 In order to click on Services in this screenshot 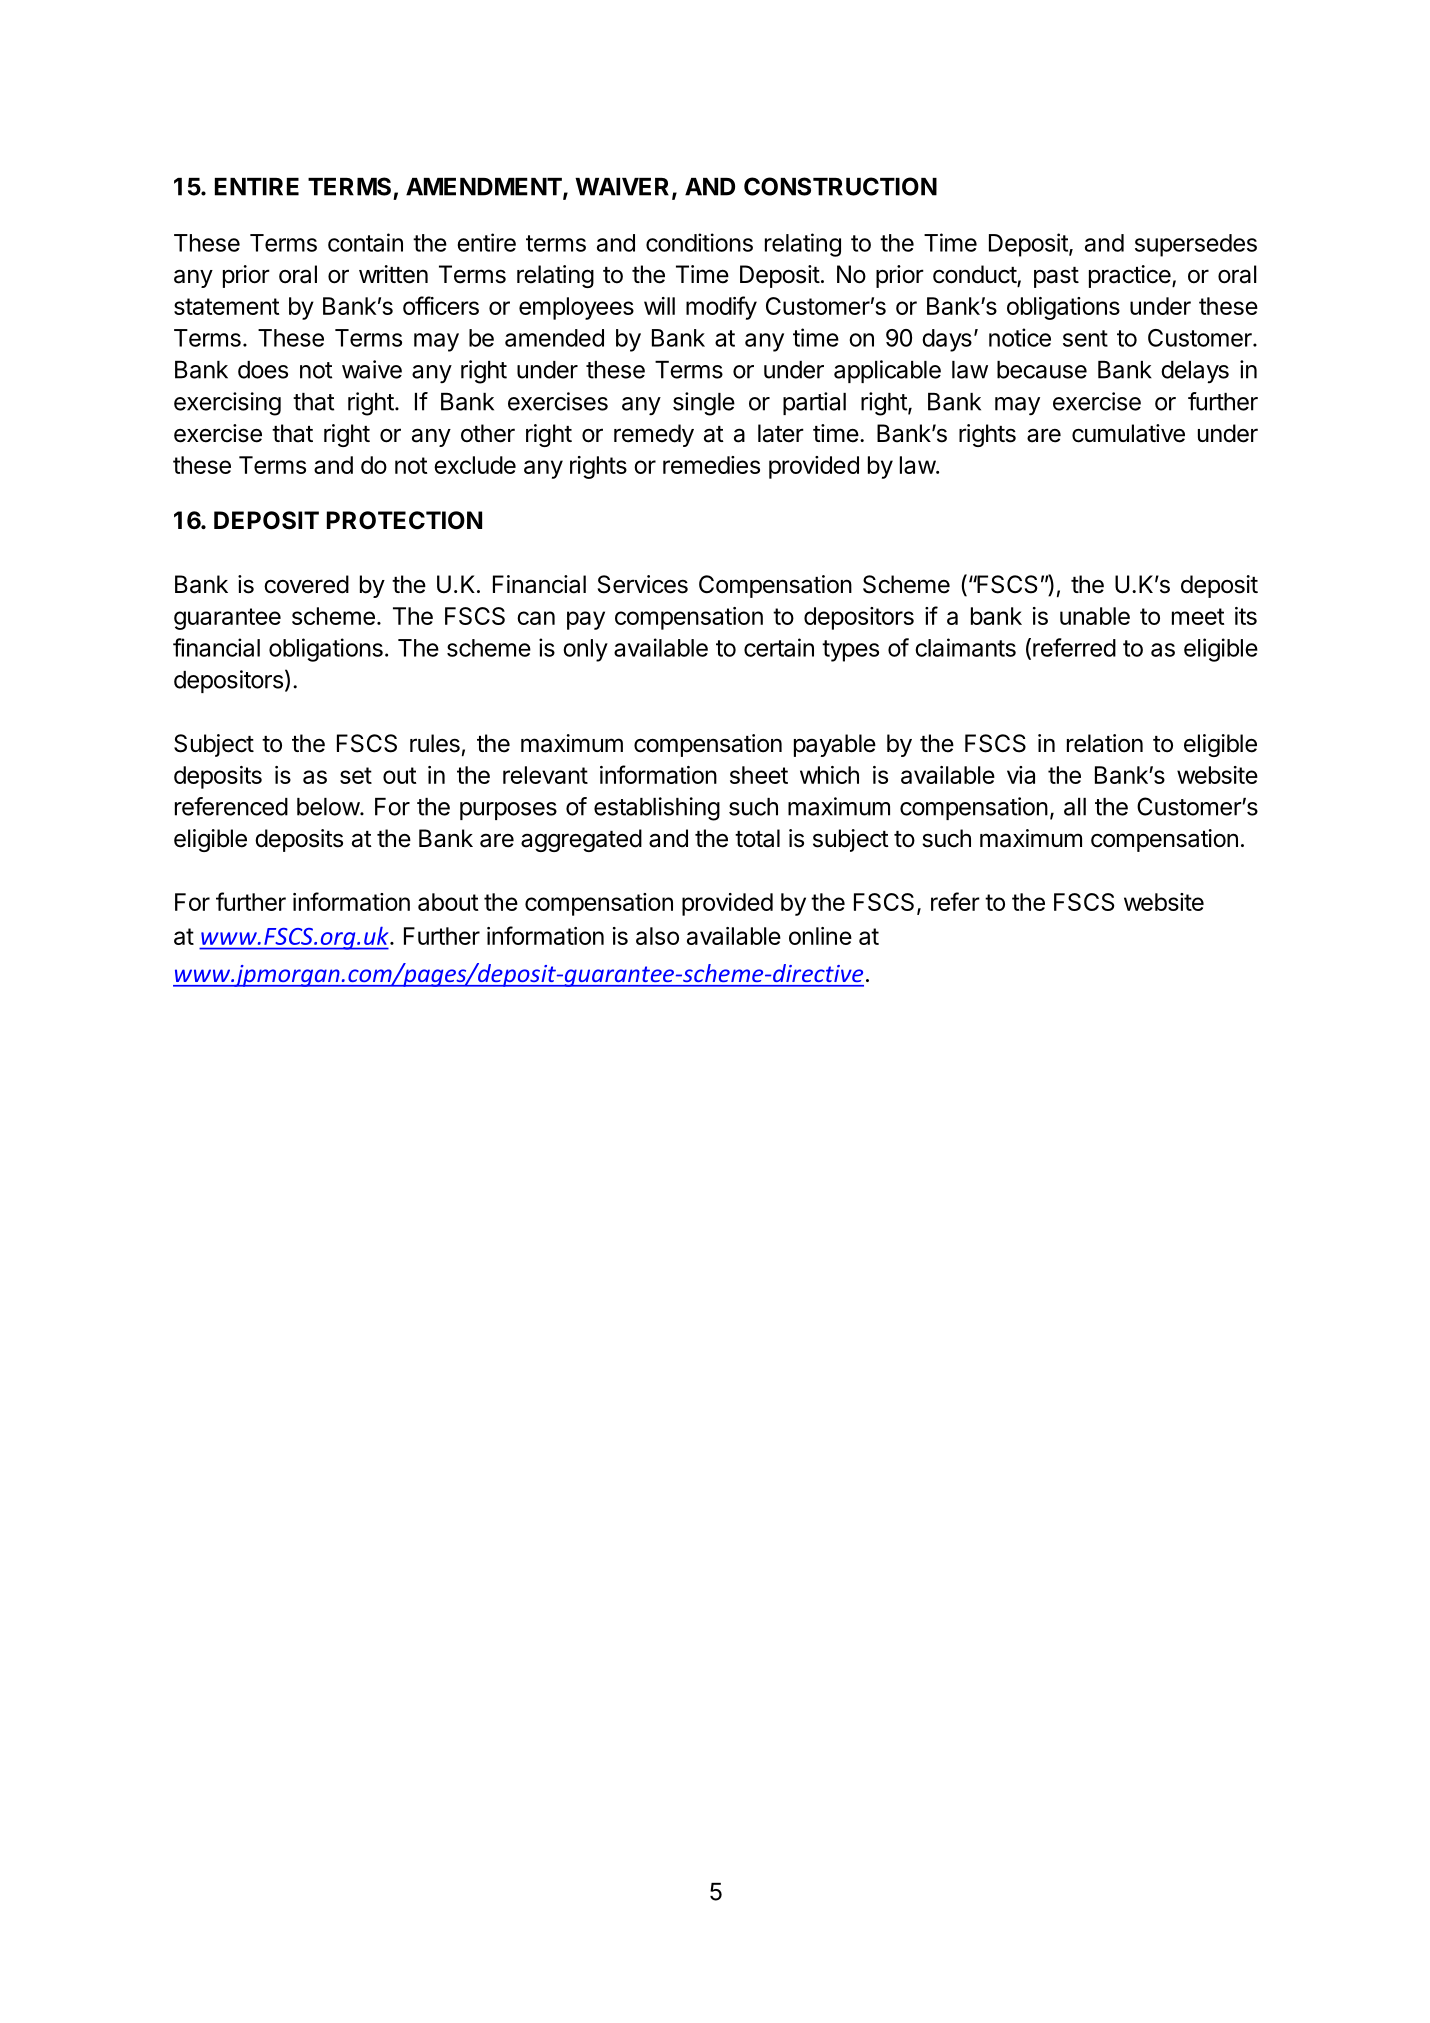, I will do `click(643, 584)`.
